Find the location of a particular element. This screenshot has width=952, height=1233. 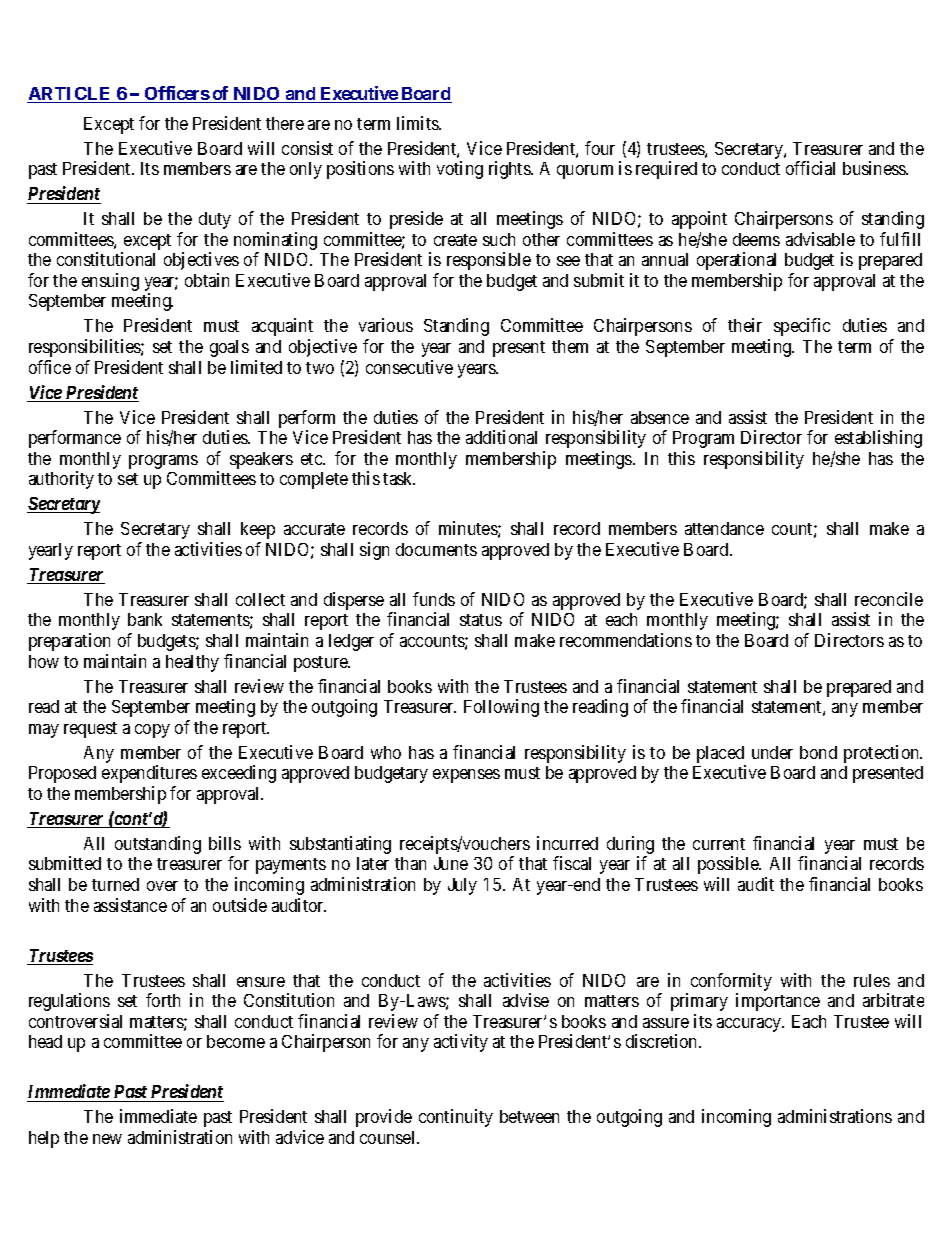

bank is located at coordinates (145, 619).
